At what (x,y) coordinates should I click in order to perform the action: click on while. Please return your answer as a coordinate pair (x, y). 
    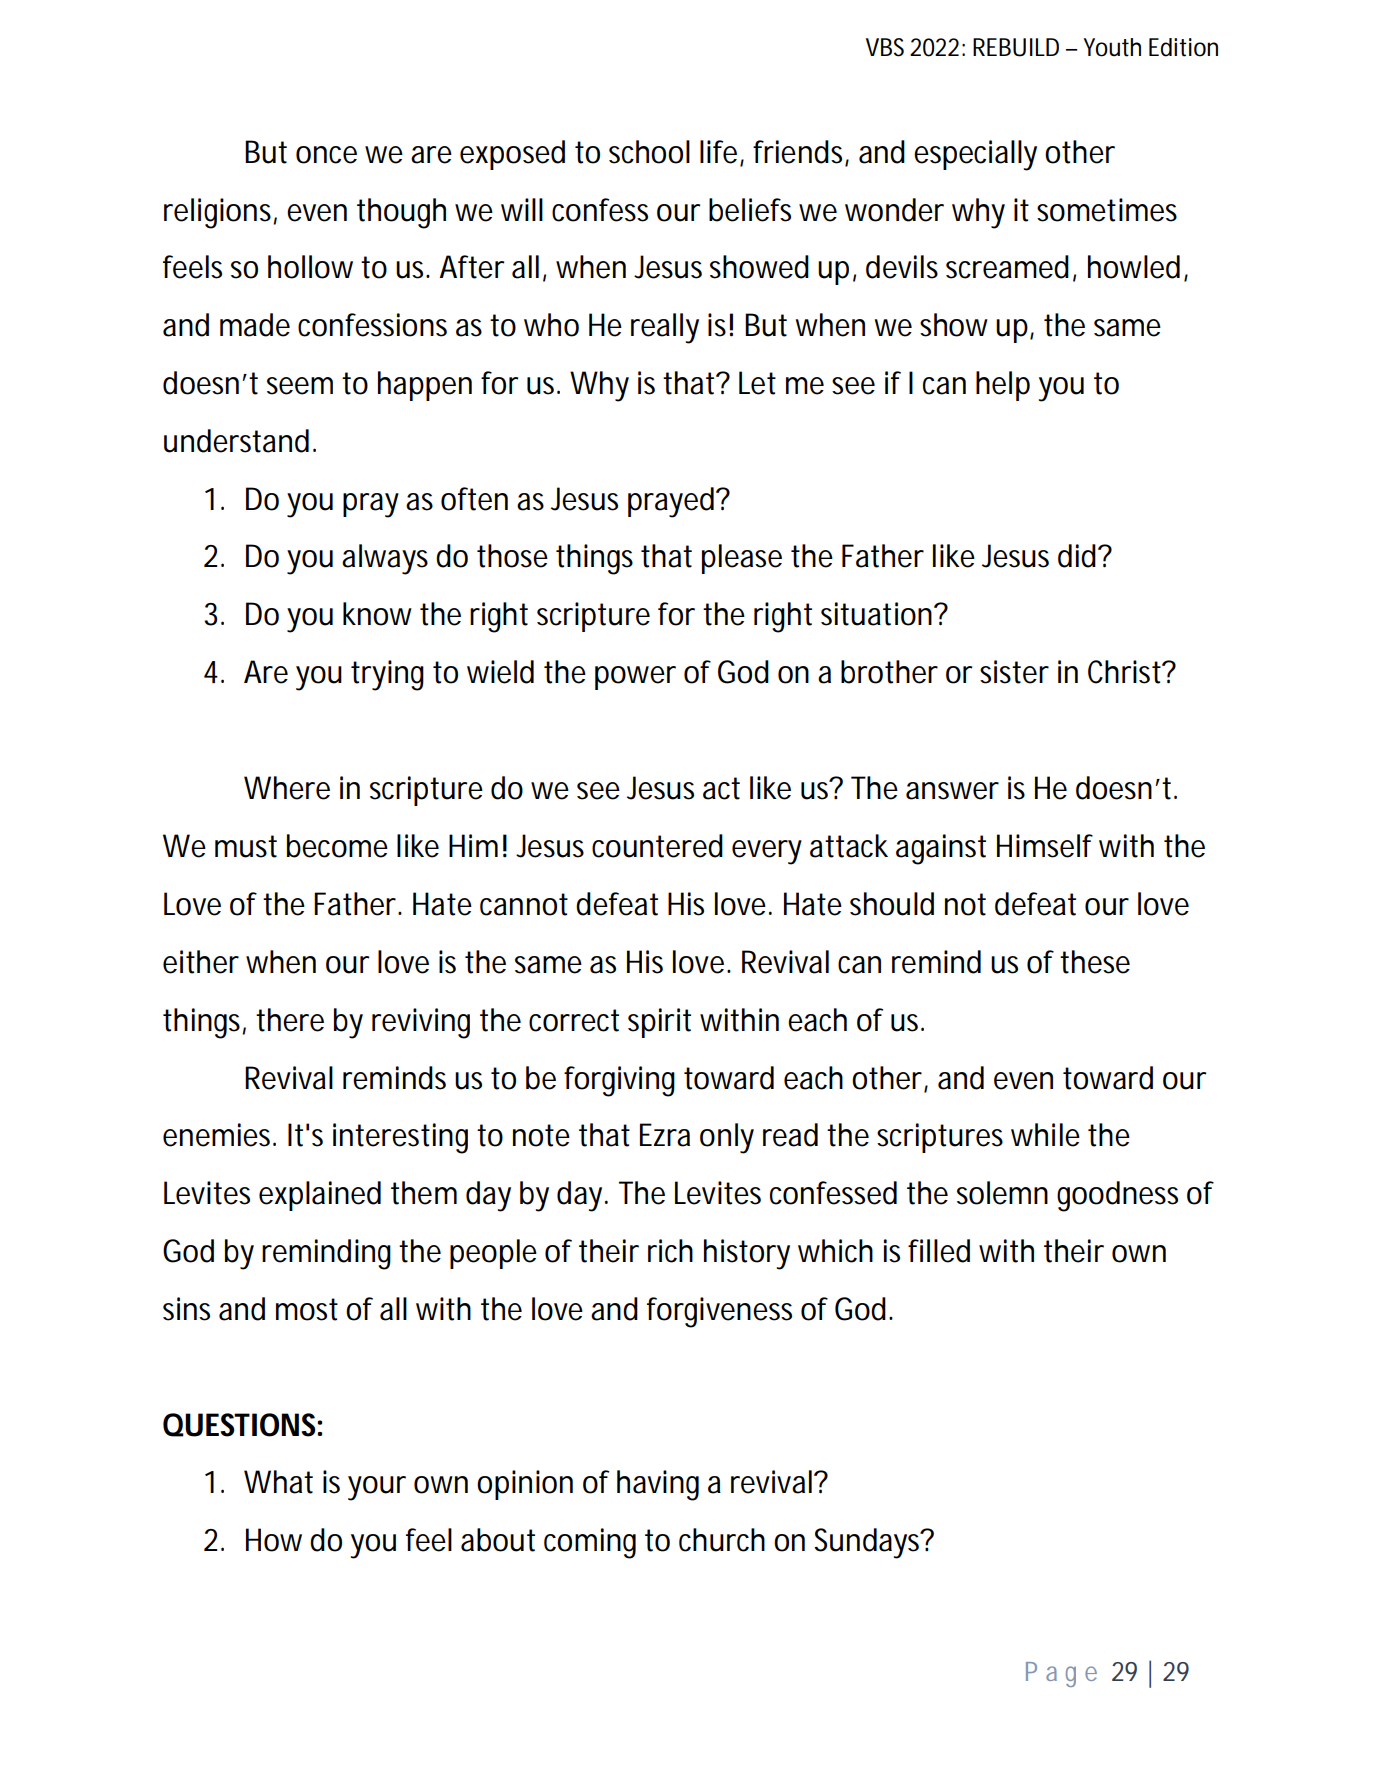
    Looking at the image, I should click on (1045, 1135).
